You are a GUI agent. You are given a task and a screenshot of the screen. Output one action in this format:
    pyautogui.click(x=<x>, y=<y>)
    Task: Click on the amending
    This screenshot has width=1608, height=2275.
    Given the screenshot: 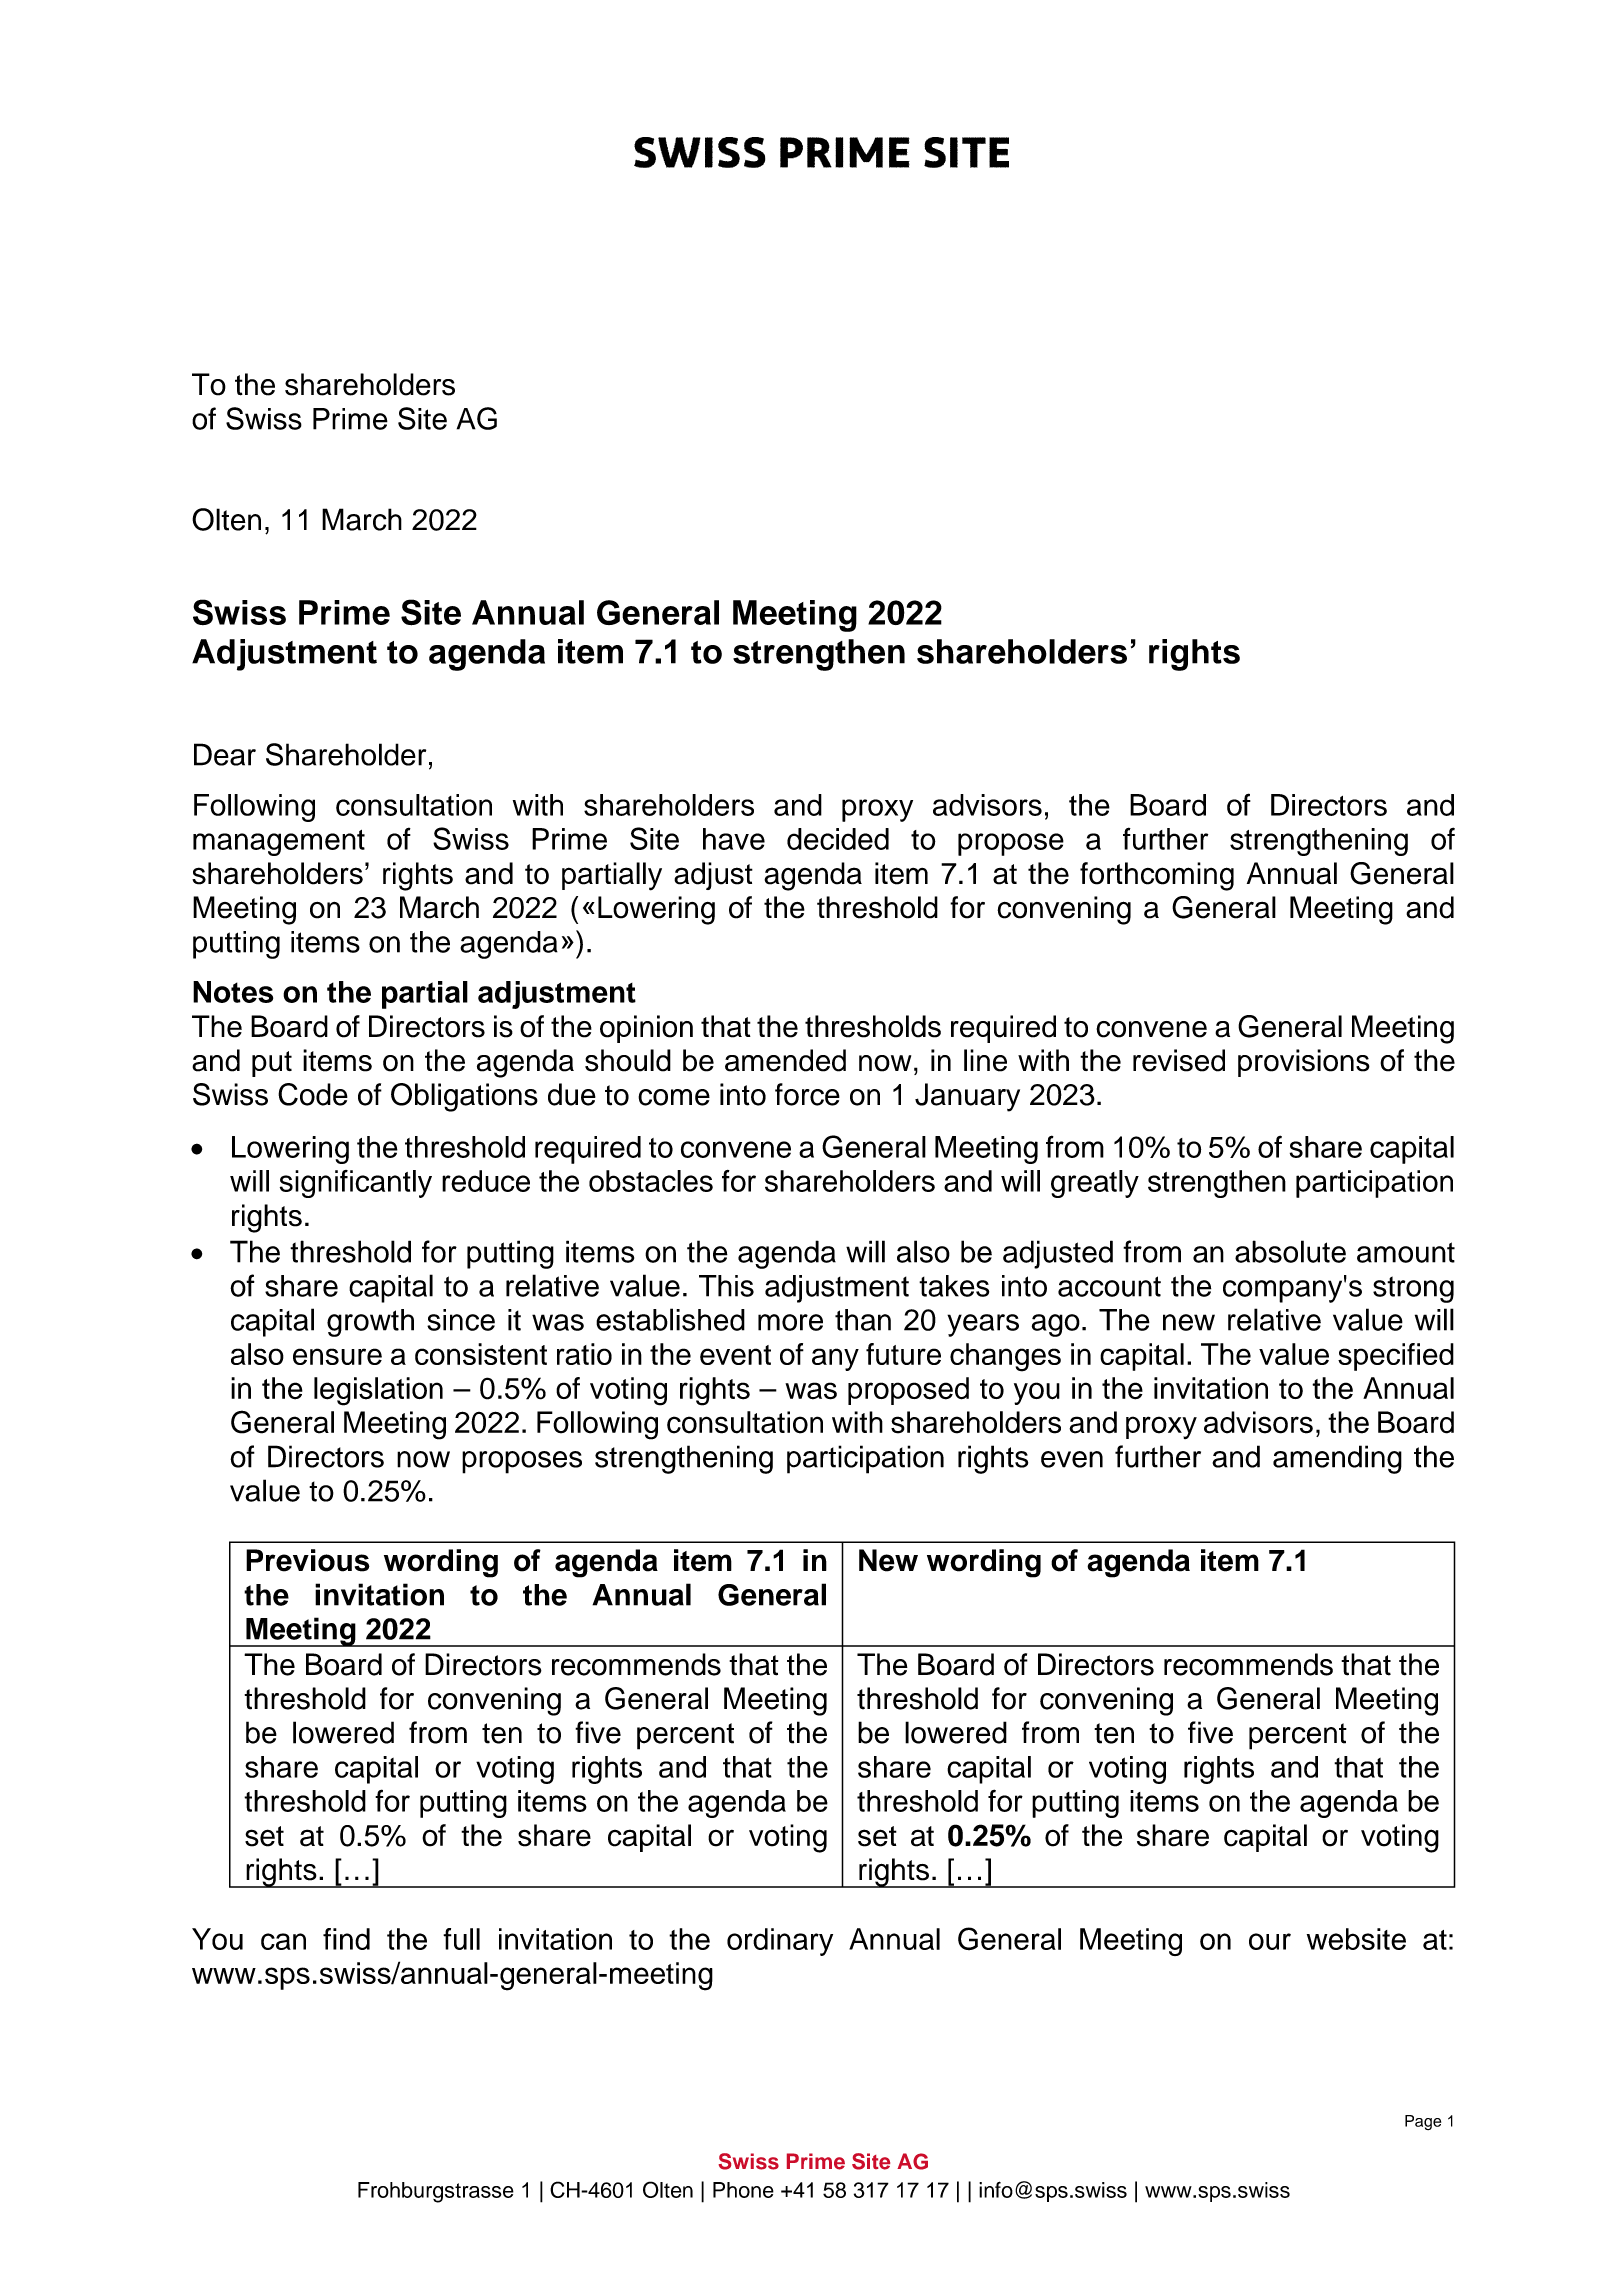 What is the action you would take?
    pyautogui.click(x=1337, y=1459)
